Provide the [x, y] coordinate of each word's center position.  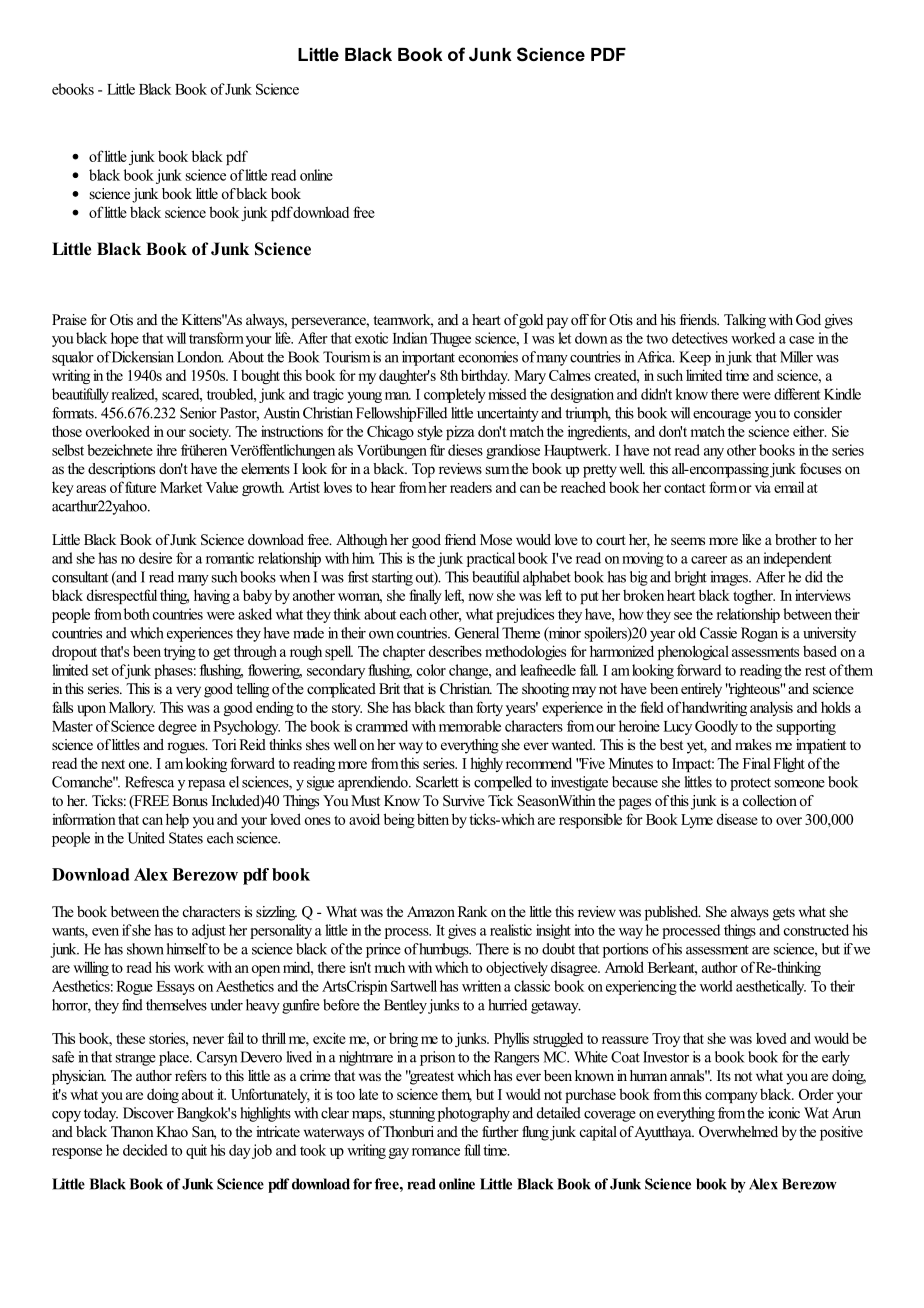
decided [145, 1150]
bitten [433, 819]
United [146, 838]
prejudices [525, 615]
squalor [73, 358]
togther [754, 596]
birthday [485, 376]
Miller [796, 357]
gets [784, 914]
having [212, 596]
